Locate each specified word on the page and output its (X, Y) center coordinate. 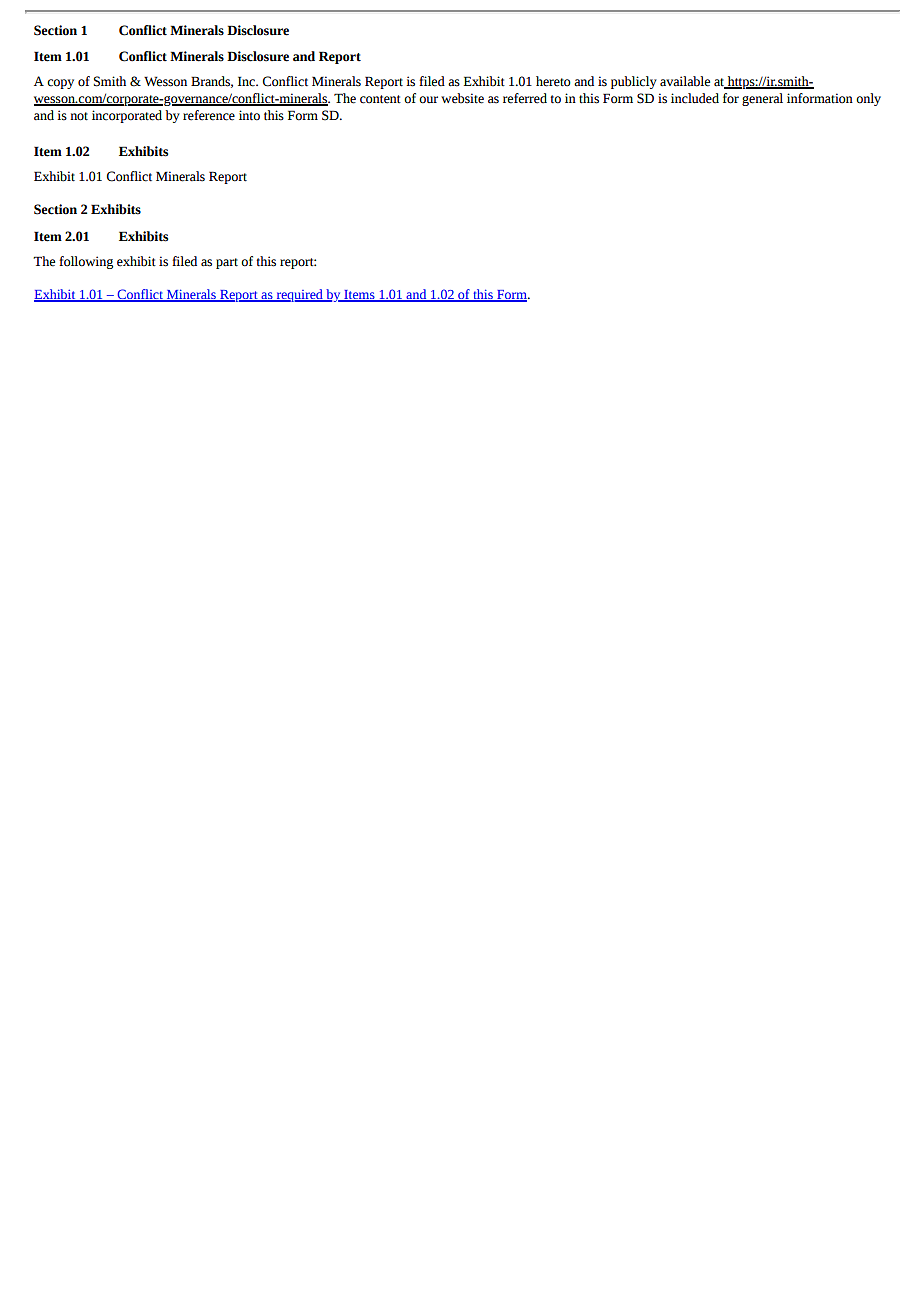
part (227, 263)
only (868, 99)
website (462, 98)
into (249, 115)
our (428, 100)
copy (60, 84)
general (762, 99)
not (79, 116)
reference (209, 115)
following (86, 262)
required (299, 295)
